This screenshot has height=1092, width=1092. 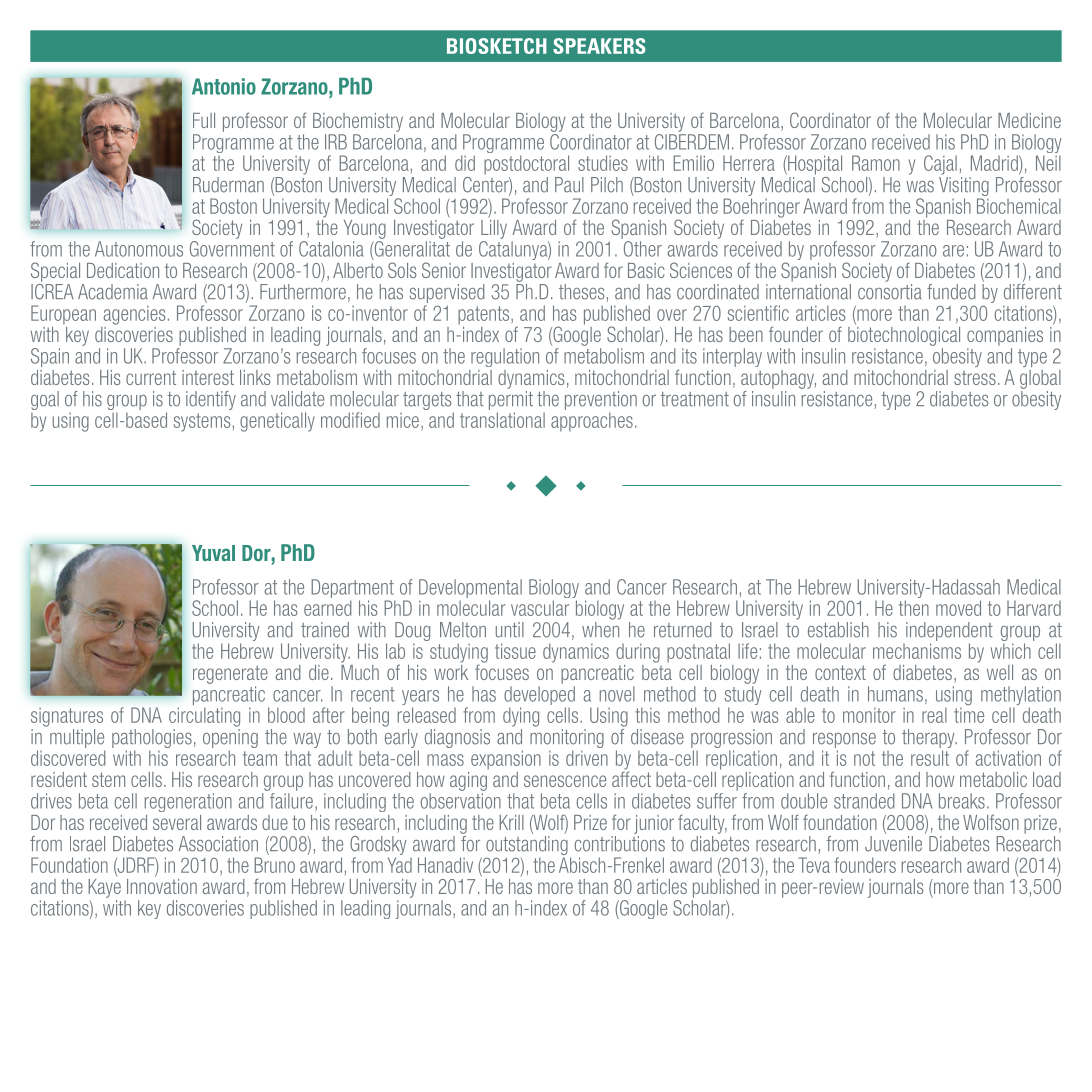 What do you see at coordinates (975, 378) in the screenshot?
I see `stress` at bounding box center [975, 378].
